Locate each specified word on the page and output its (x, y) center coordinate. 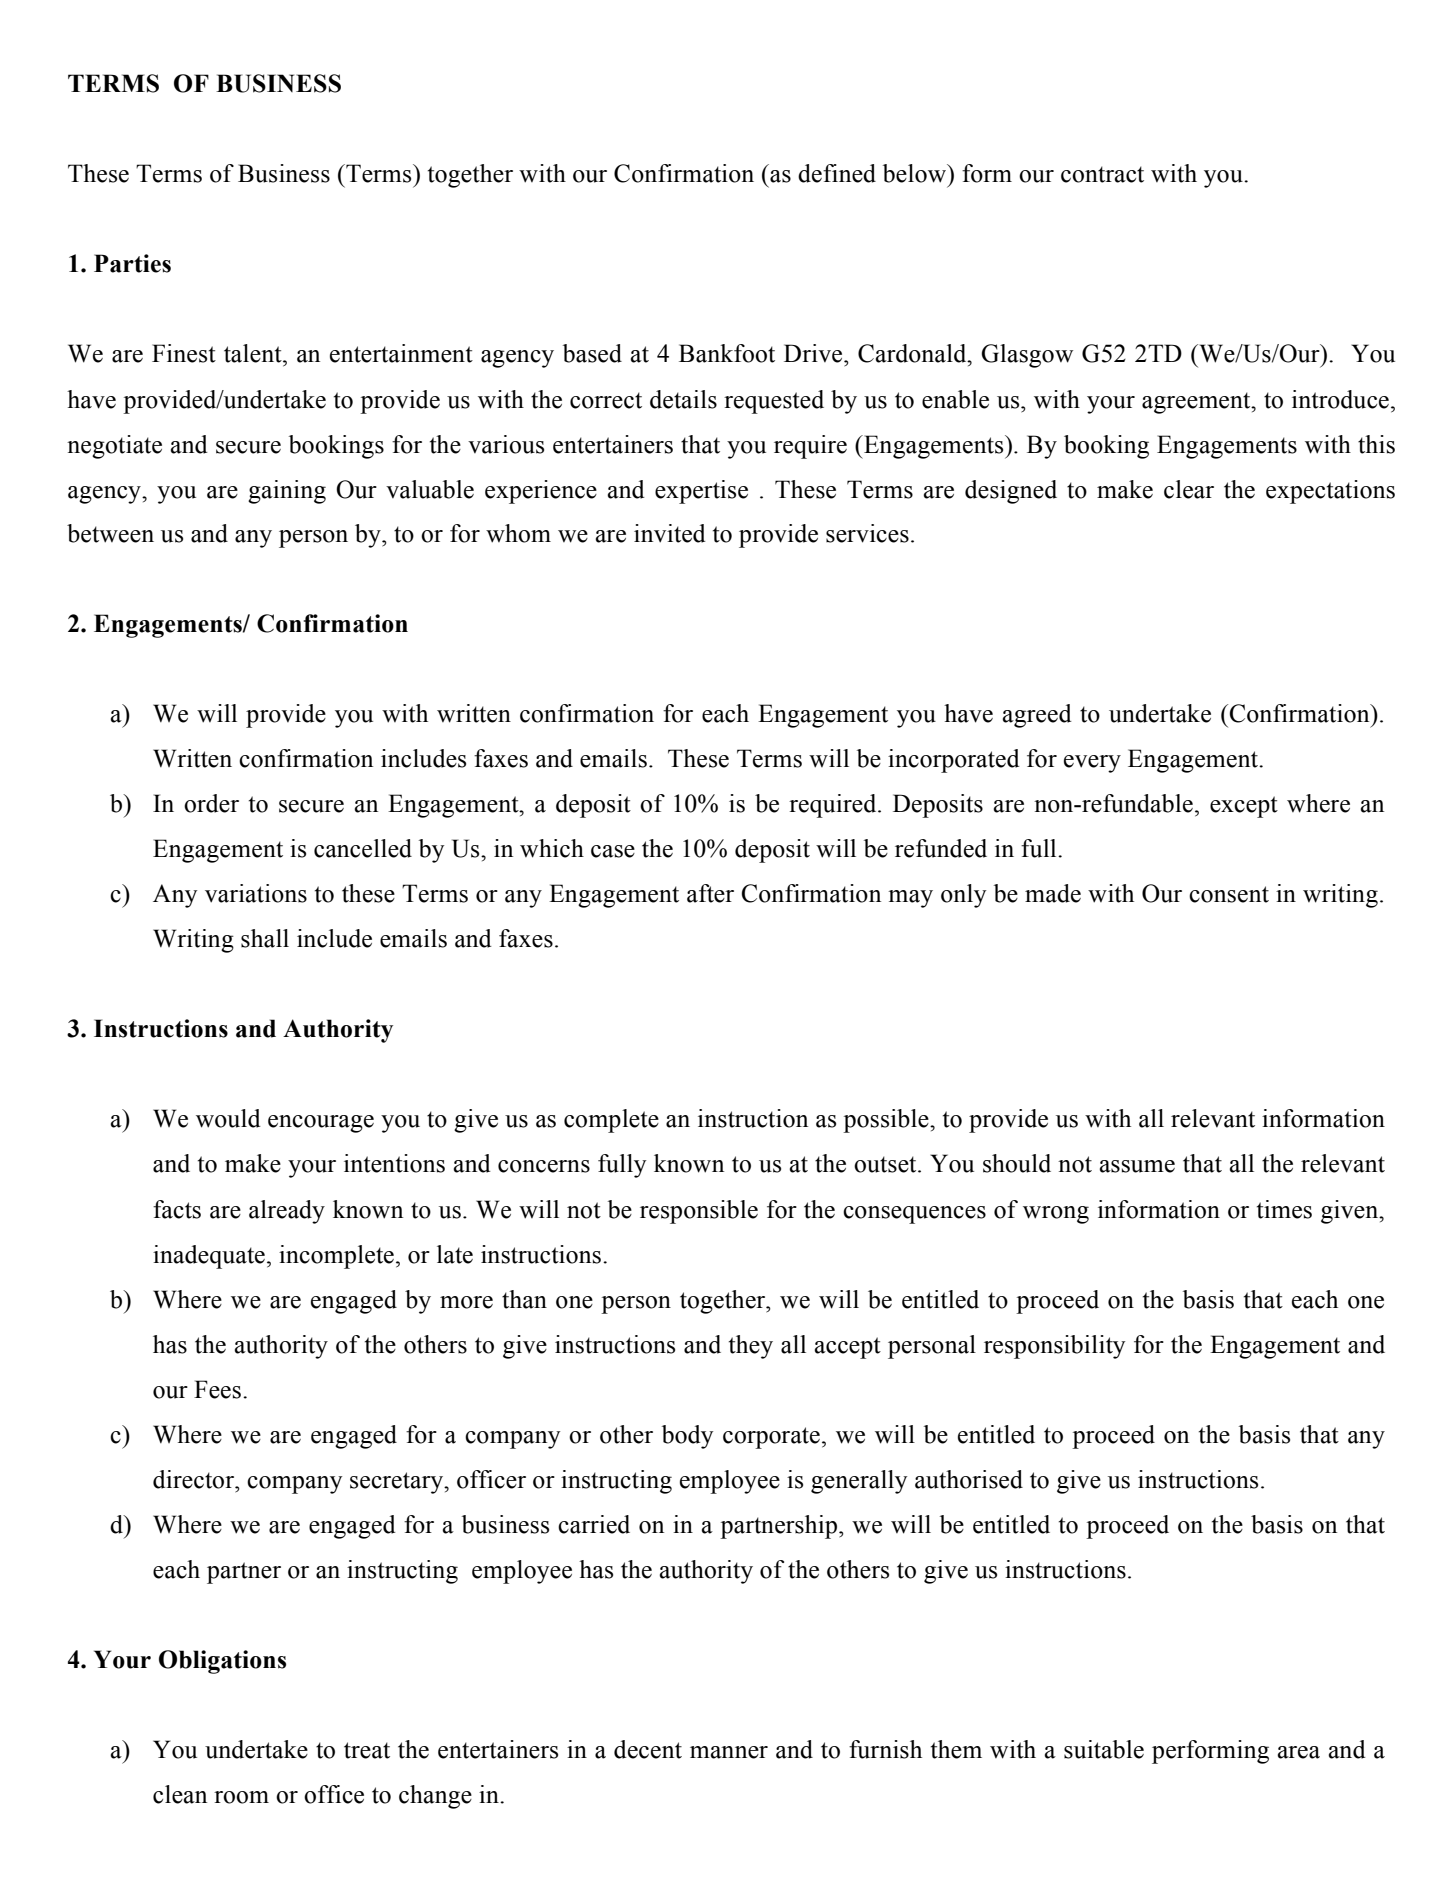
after (710, 893)
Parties (132, 263)
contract (1102, 174)
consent (1229, 894)
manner (729, 1752)
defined (837, 173)
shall (265, 938)
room (241, 1797)
